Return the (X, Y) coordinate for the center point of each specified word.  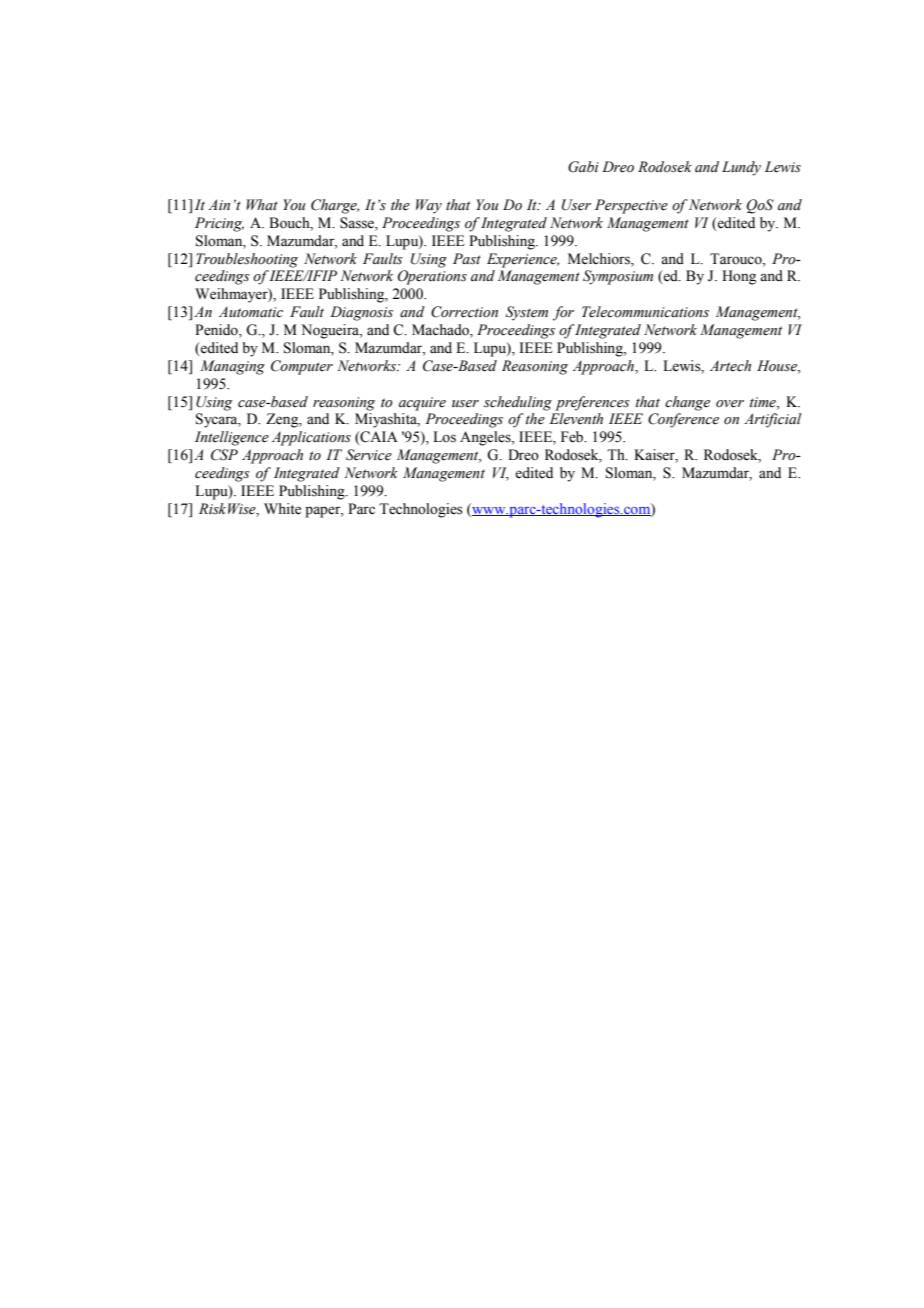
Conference (683, 420)
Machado (441, 331)
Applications (311, 438)
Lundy (741, 168)
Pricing (219, 224)
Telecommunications (645, 312)
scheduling (518, 403)
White (282, 509)
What (262, 204)
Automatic (251, 312)
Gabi (583, 167)
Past (467, 259)
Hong (739, 277)
